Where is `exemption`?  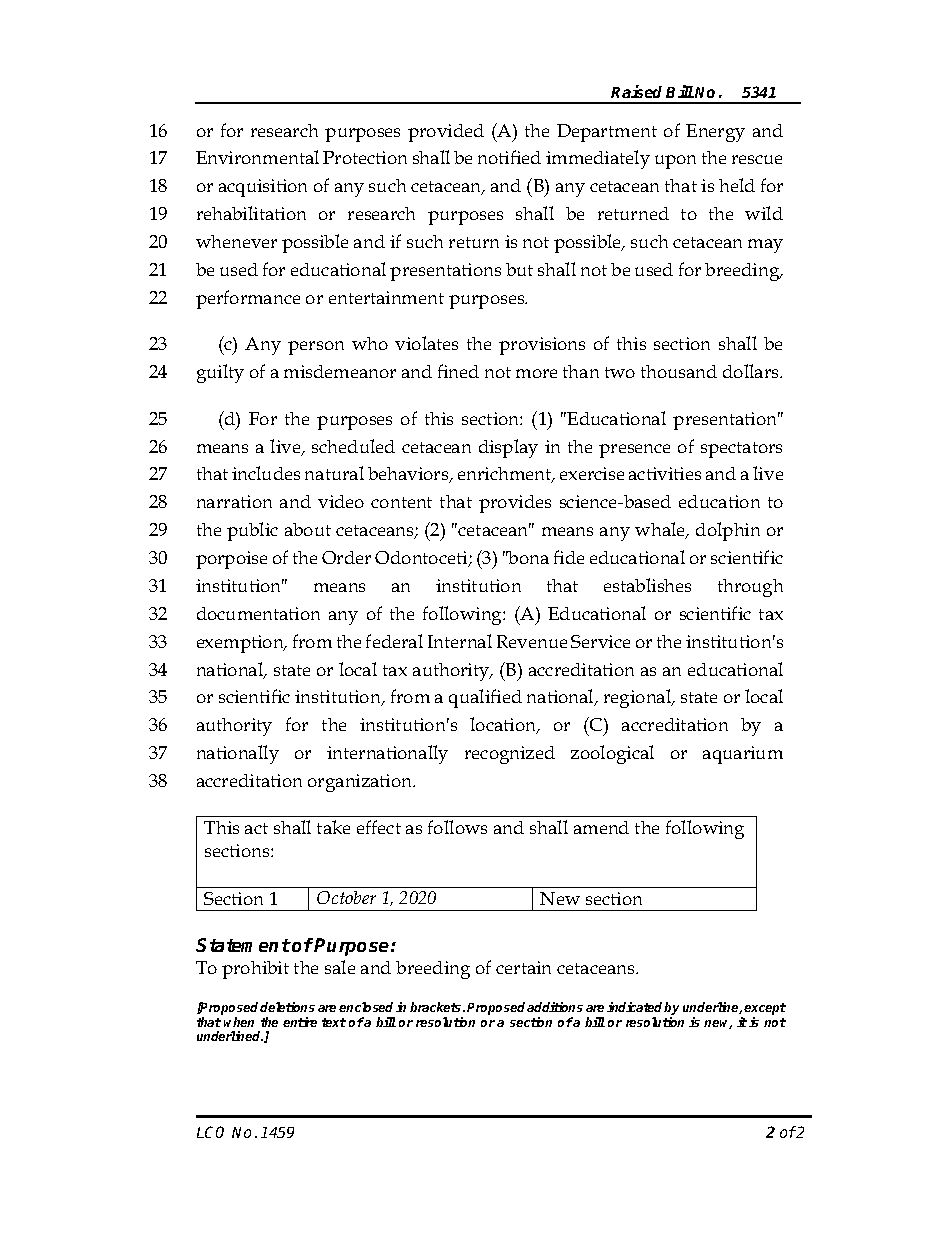 exemption is located at coordinates (241, 644).
